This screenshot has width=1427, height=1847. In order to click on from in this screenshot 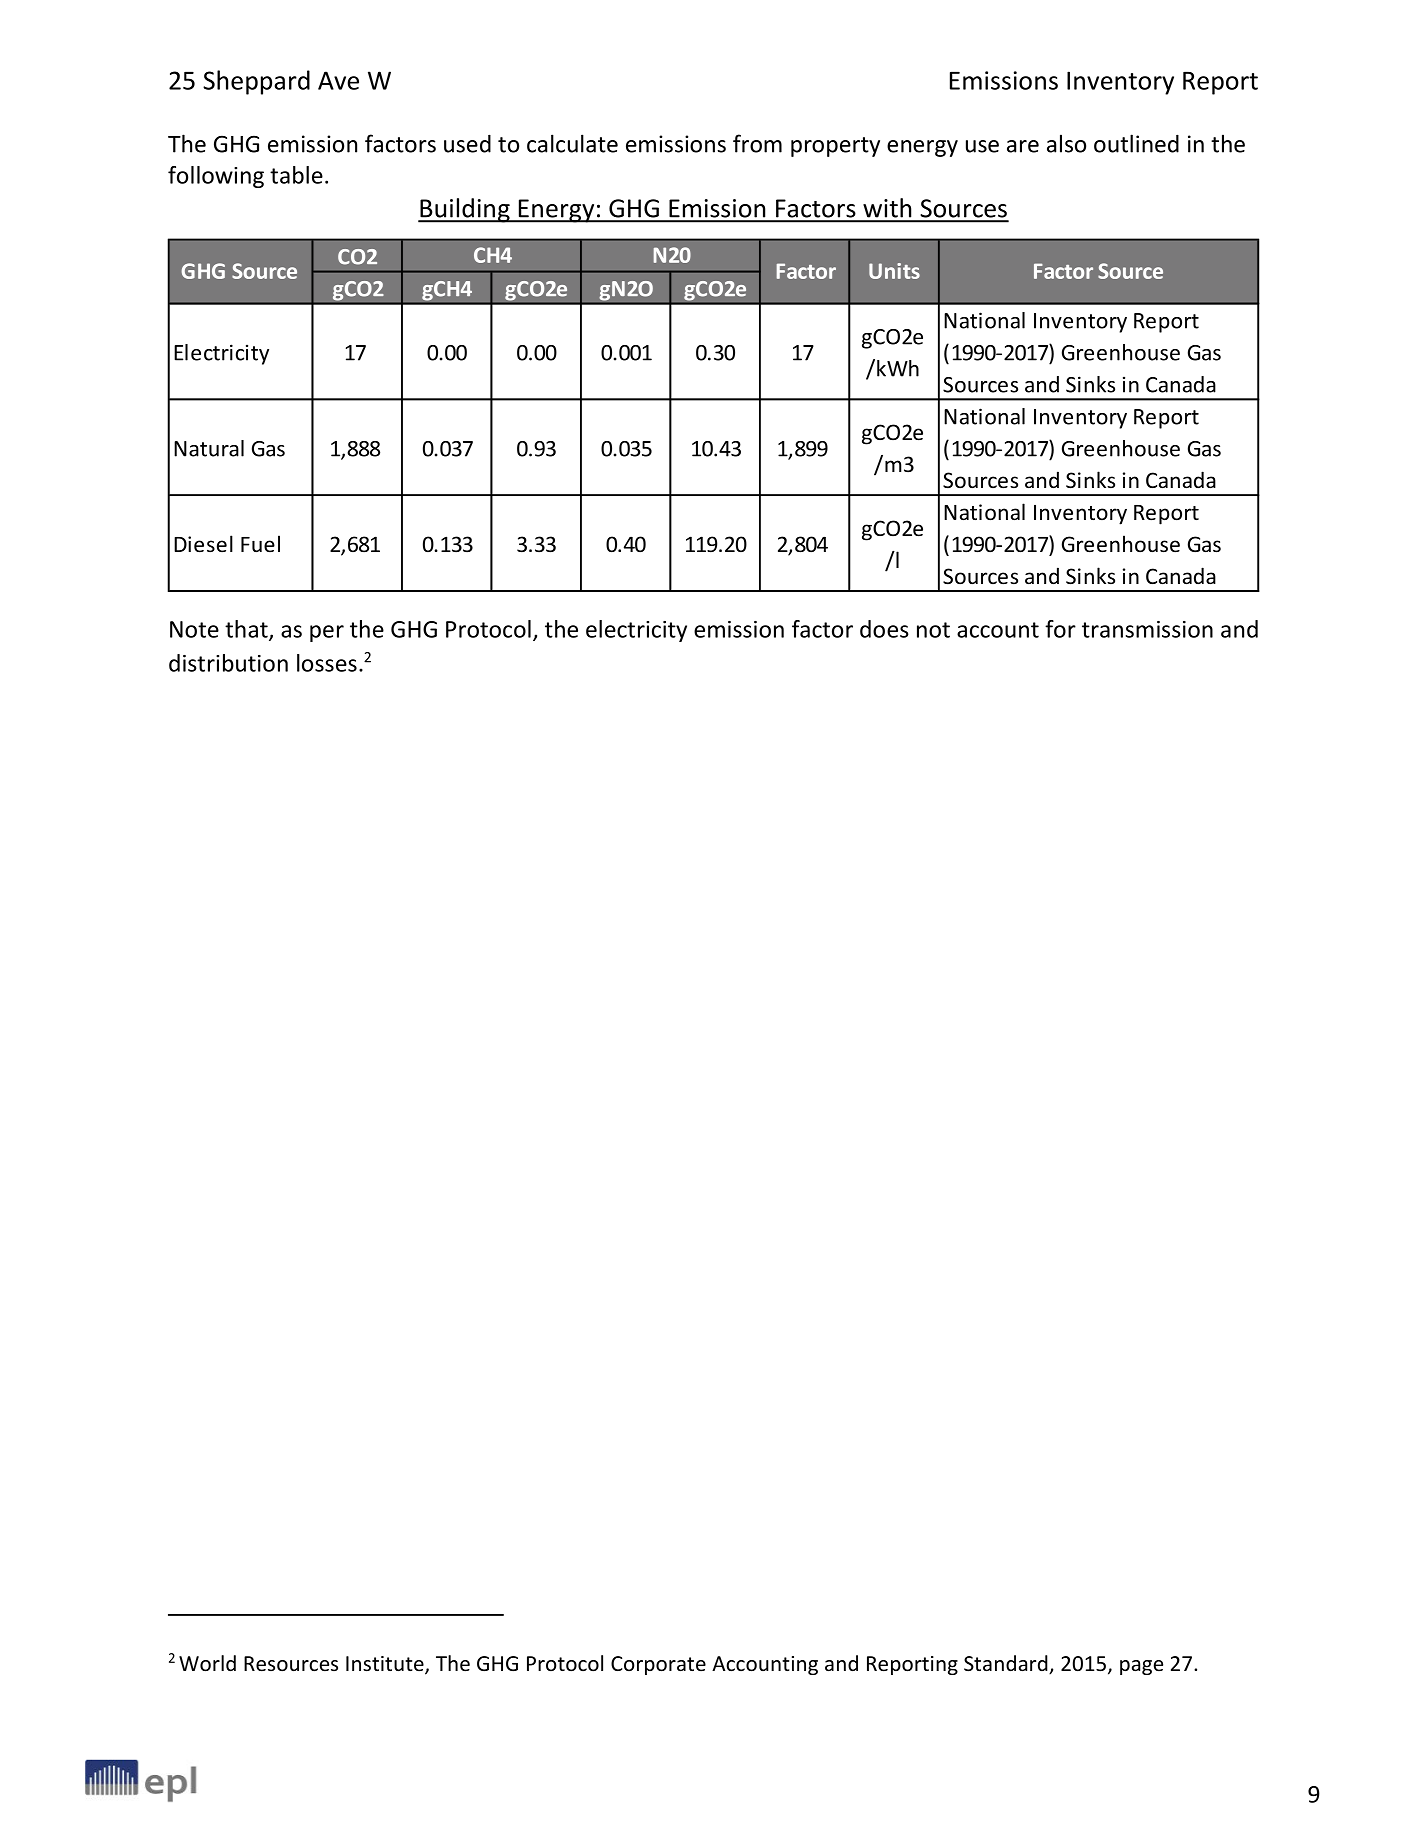, I will do `click(757, 143)`.
